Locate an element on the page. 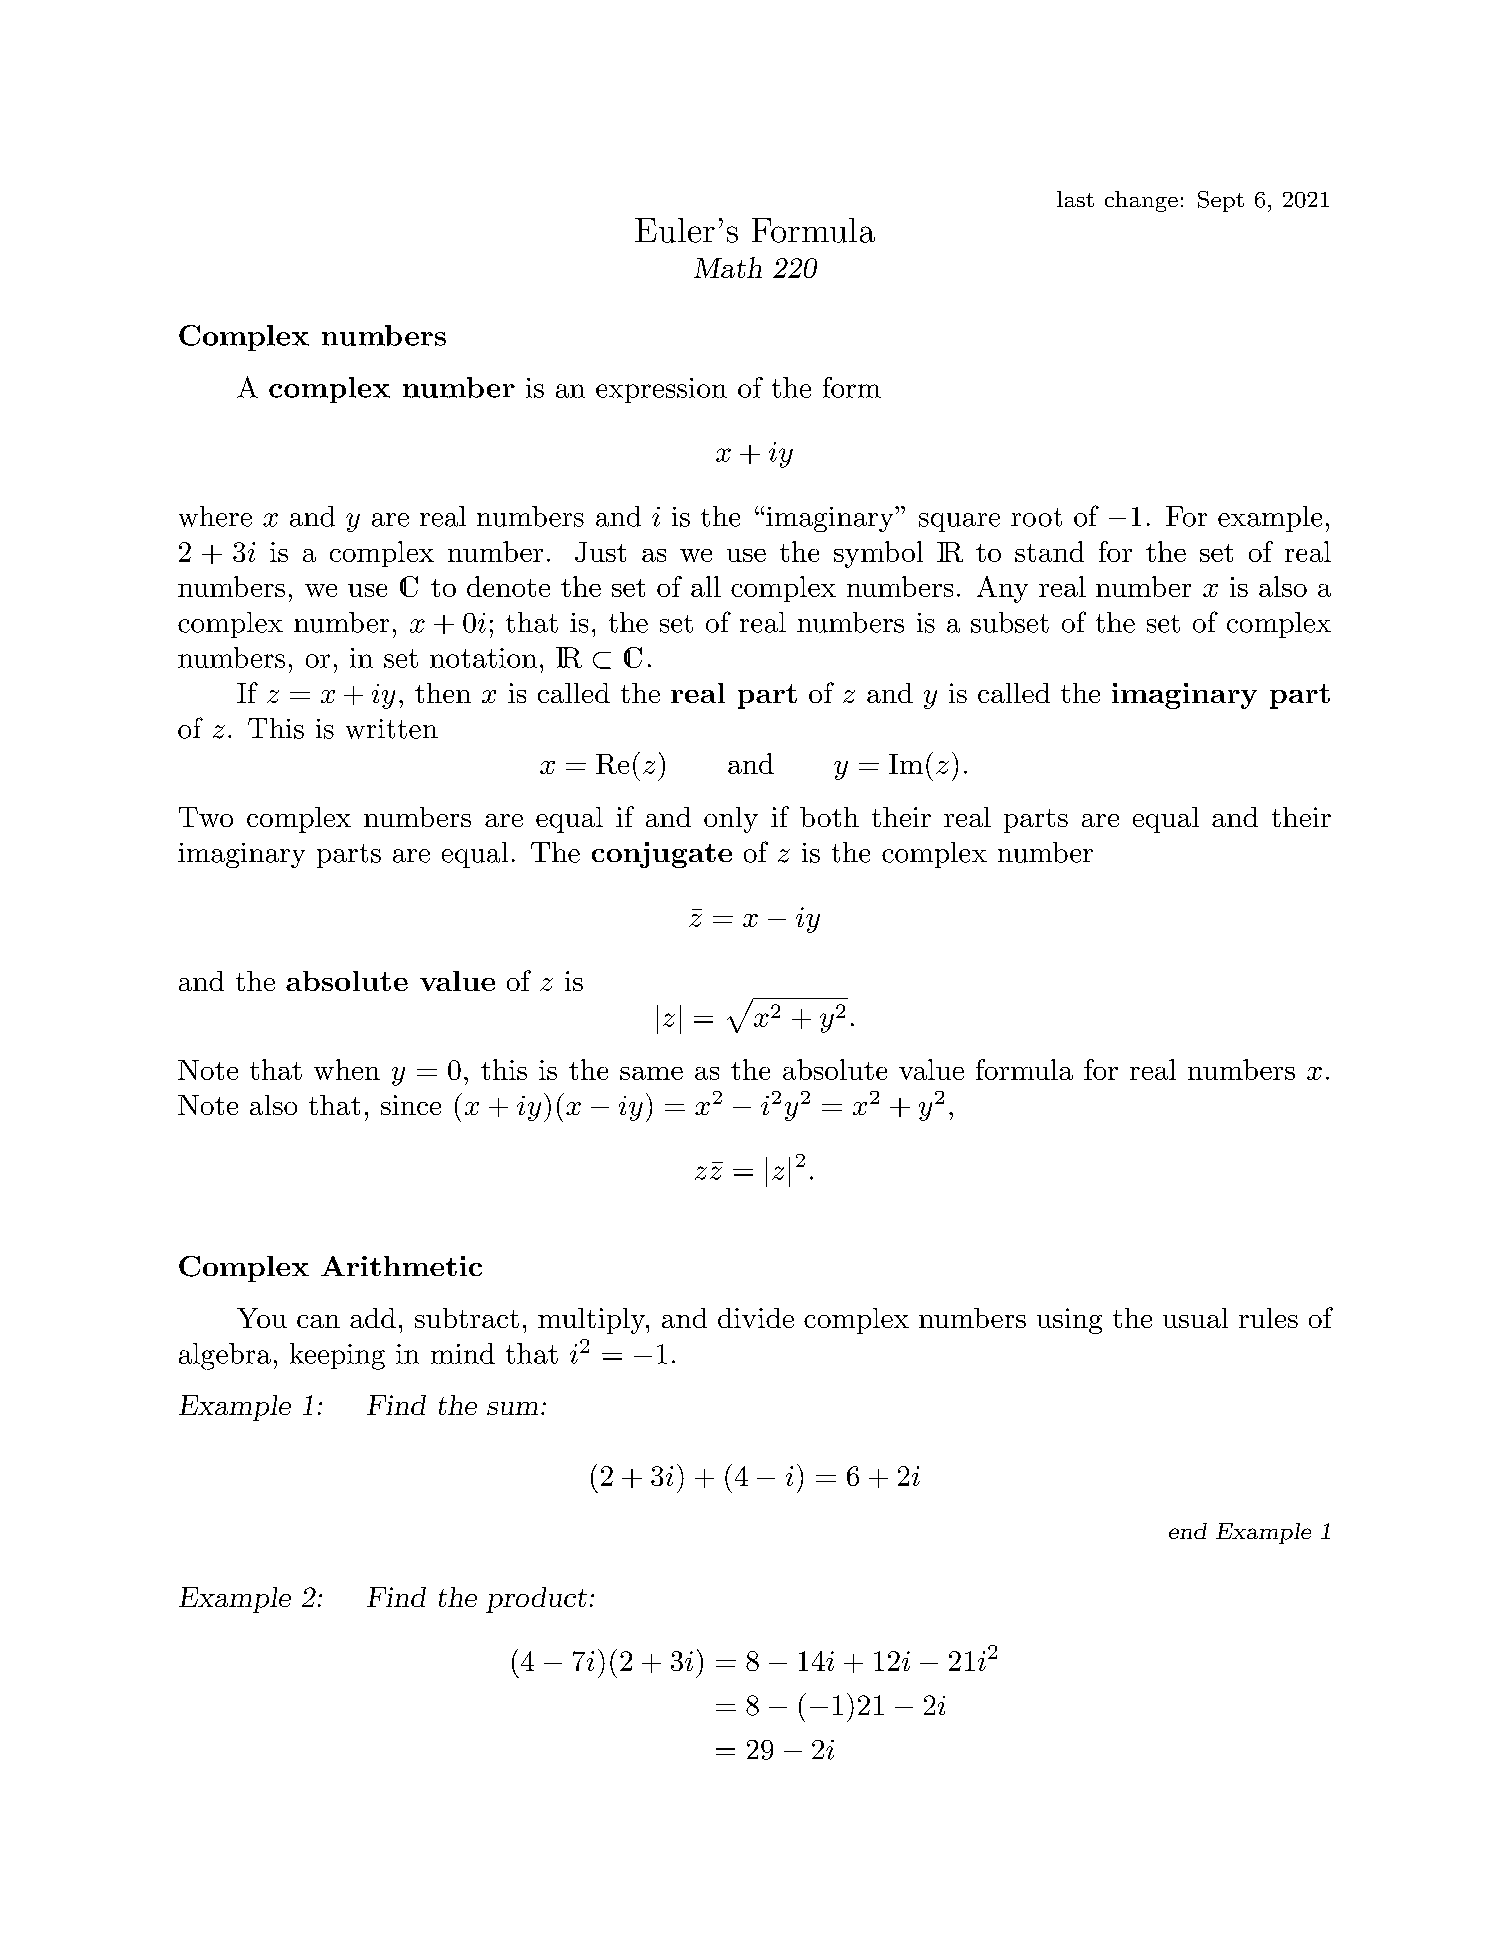 The height and width of the document is (1953, 1509). conjugate is located at coordinates (662, 855).
